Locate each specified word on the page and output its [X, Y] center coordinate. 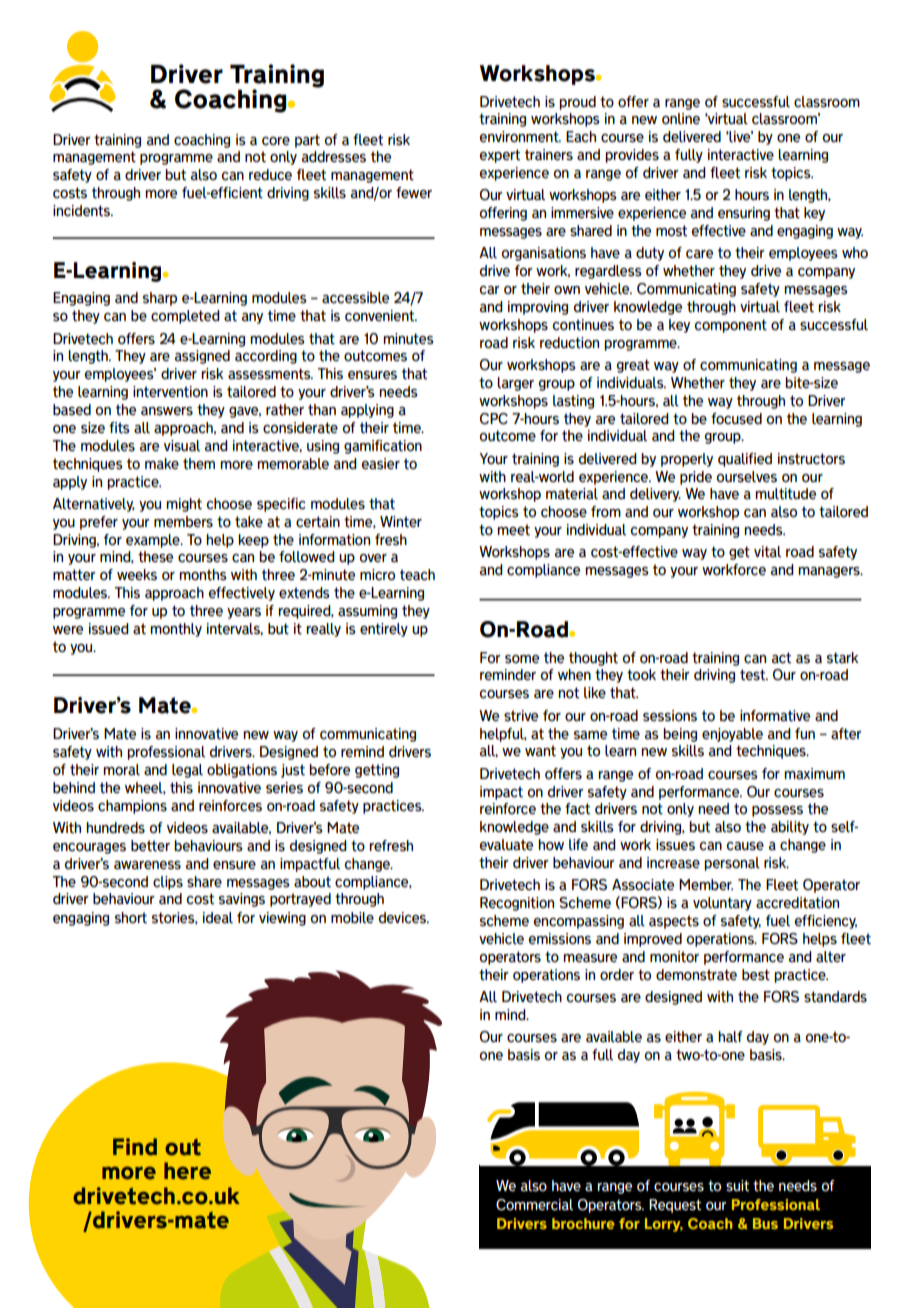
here [187, 1171]
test [754, 675]
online [681, 119]
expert [500, 156]
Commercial [534, 1205]
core [276, 141]
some [522, 659]
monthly [176, 630]
